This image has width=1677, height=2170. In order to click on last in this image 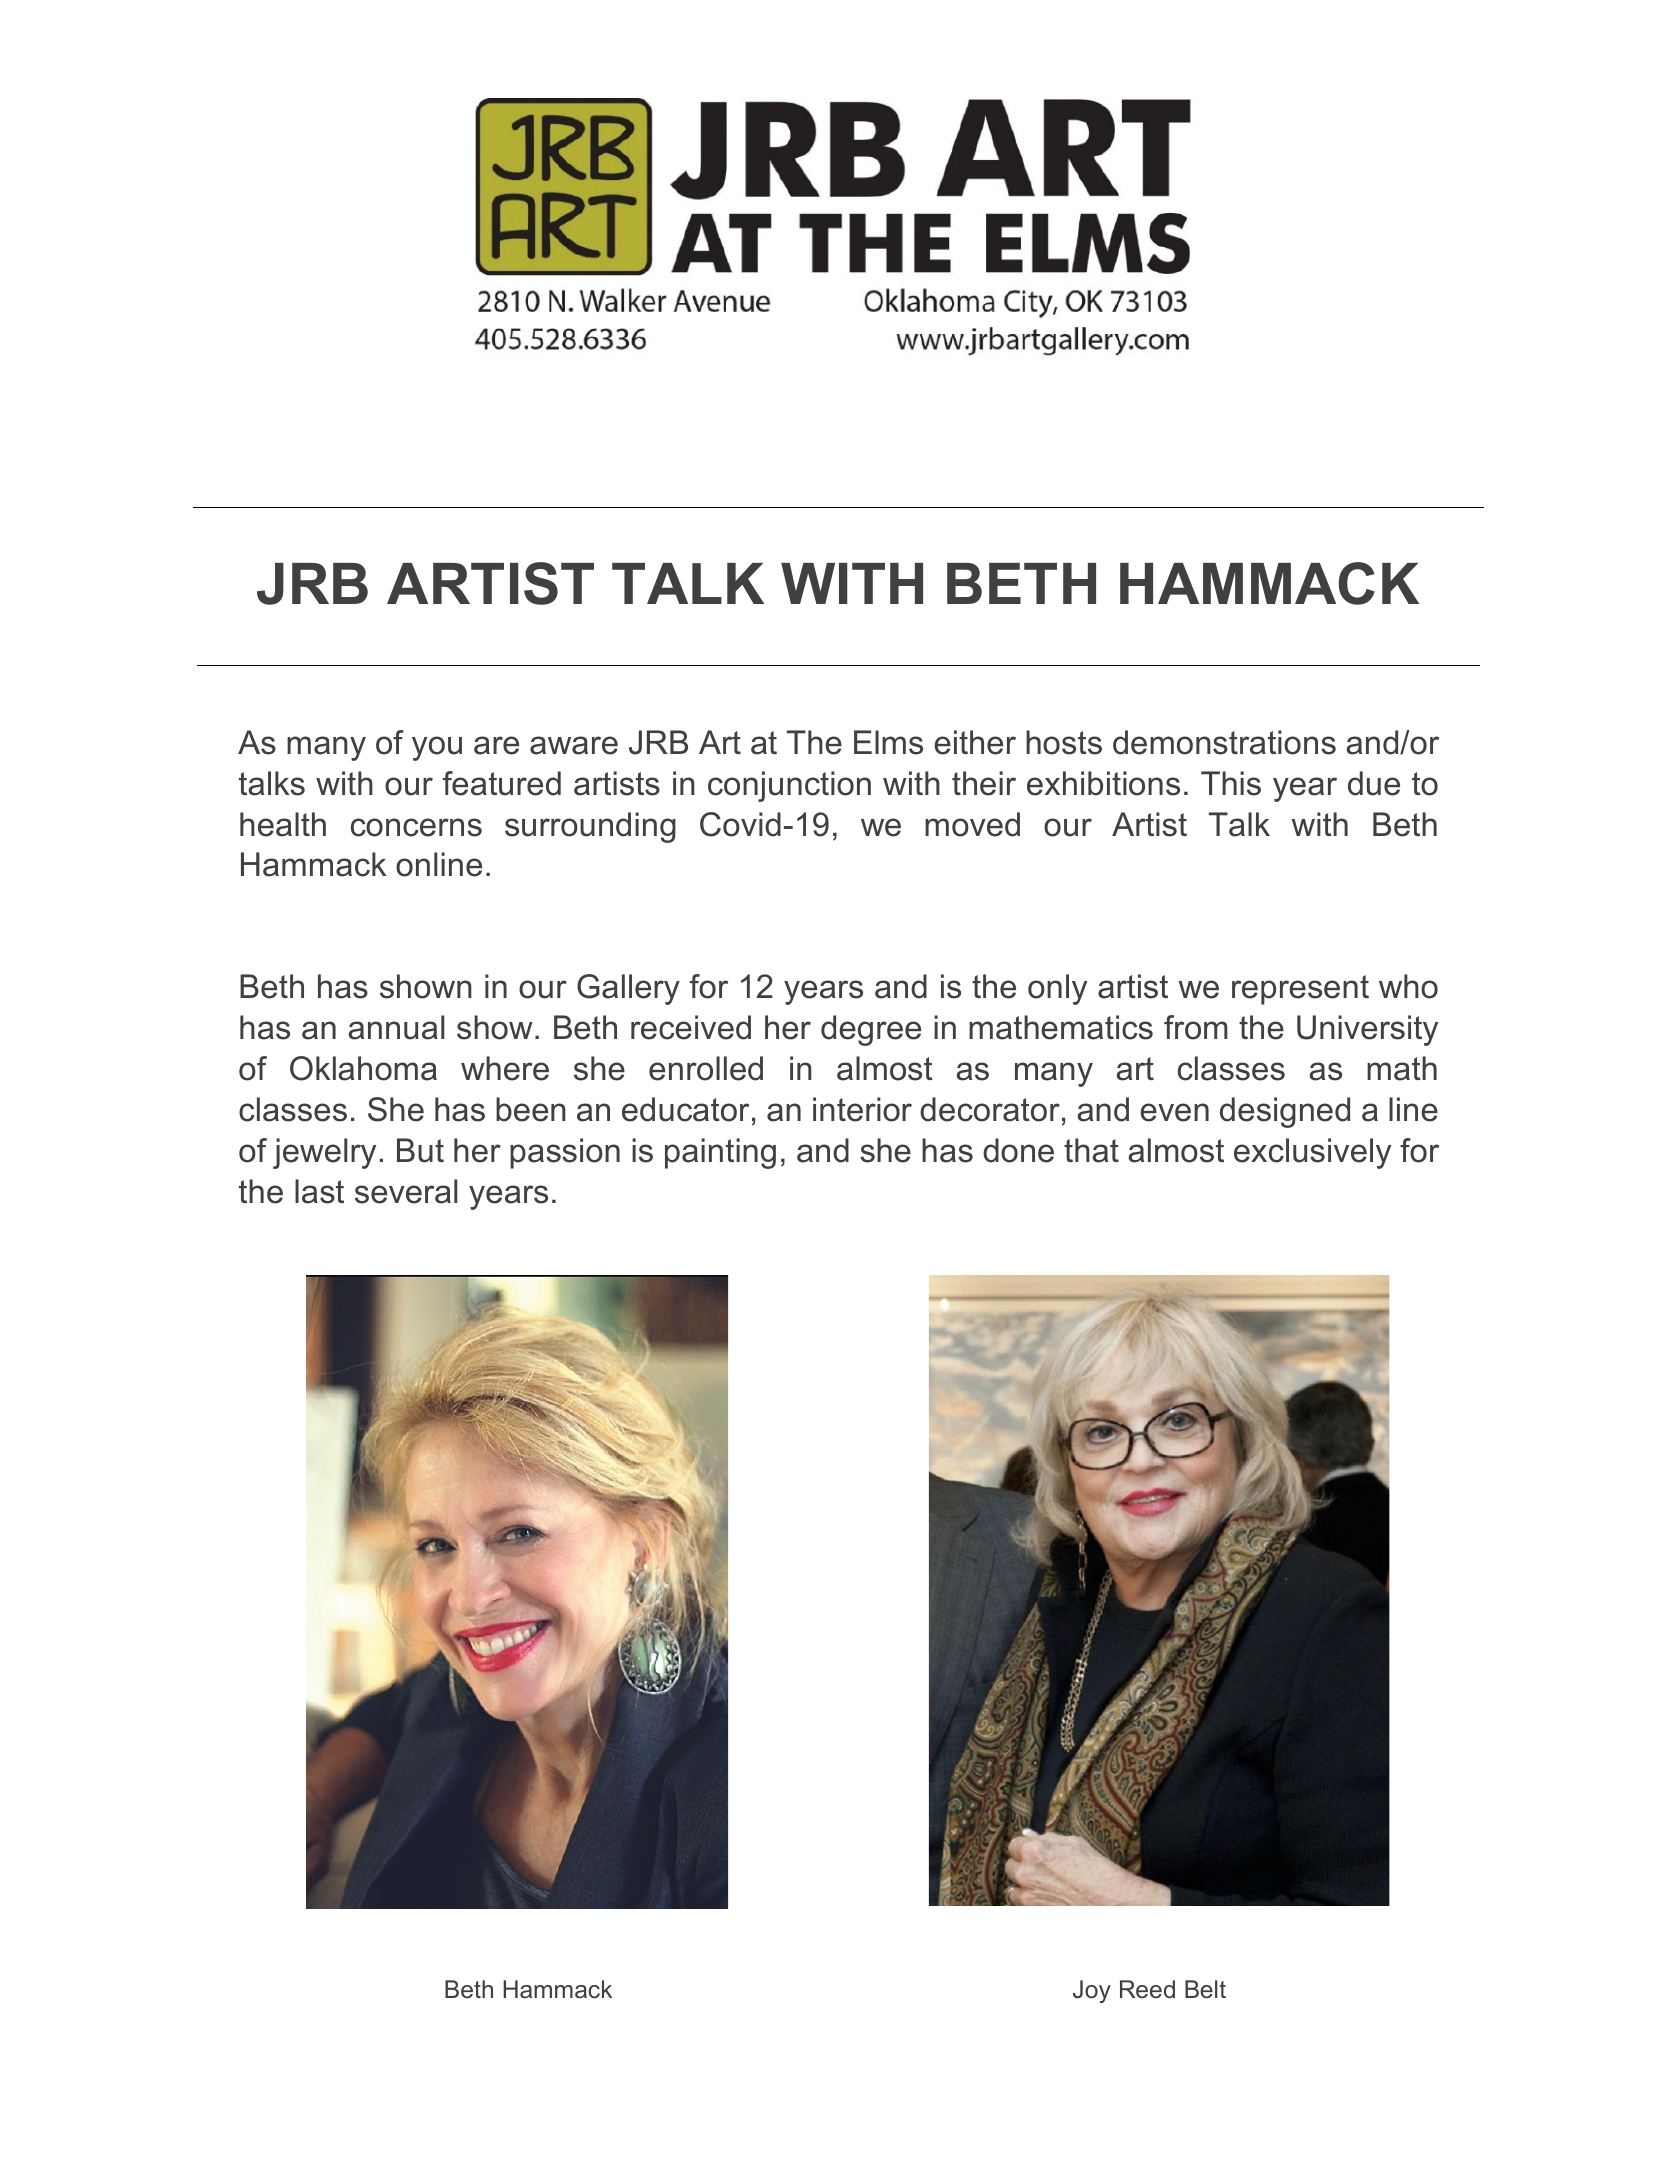, I will do `click(319, 1191)`.
